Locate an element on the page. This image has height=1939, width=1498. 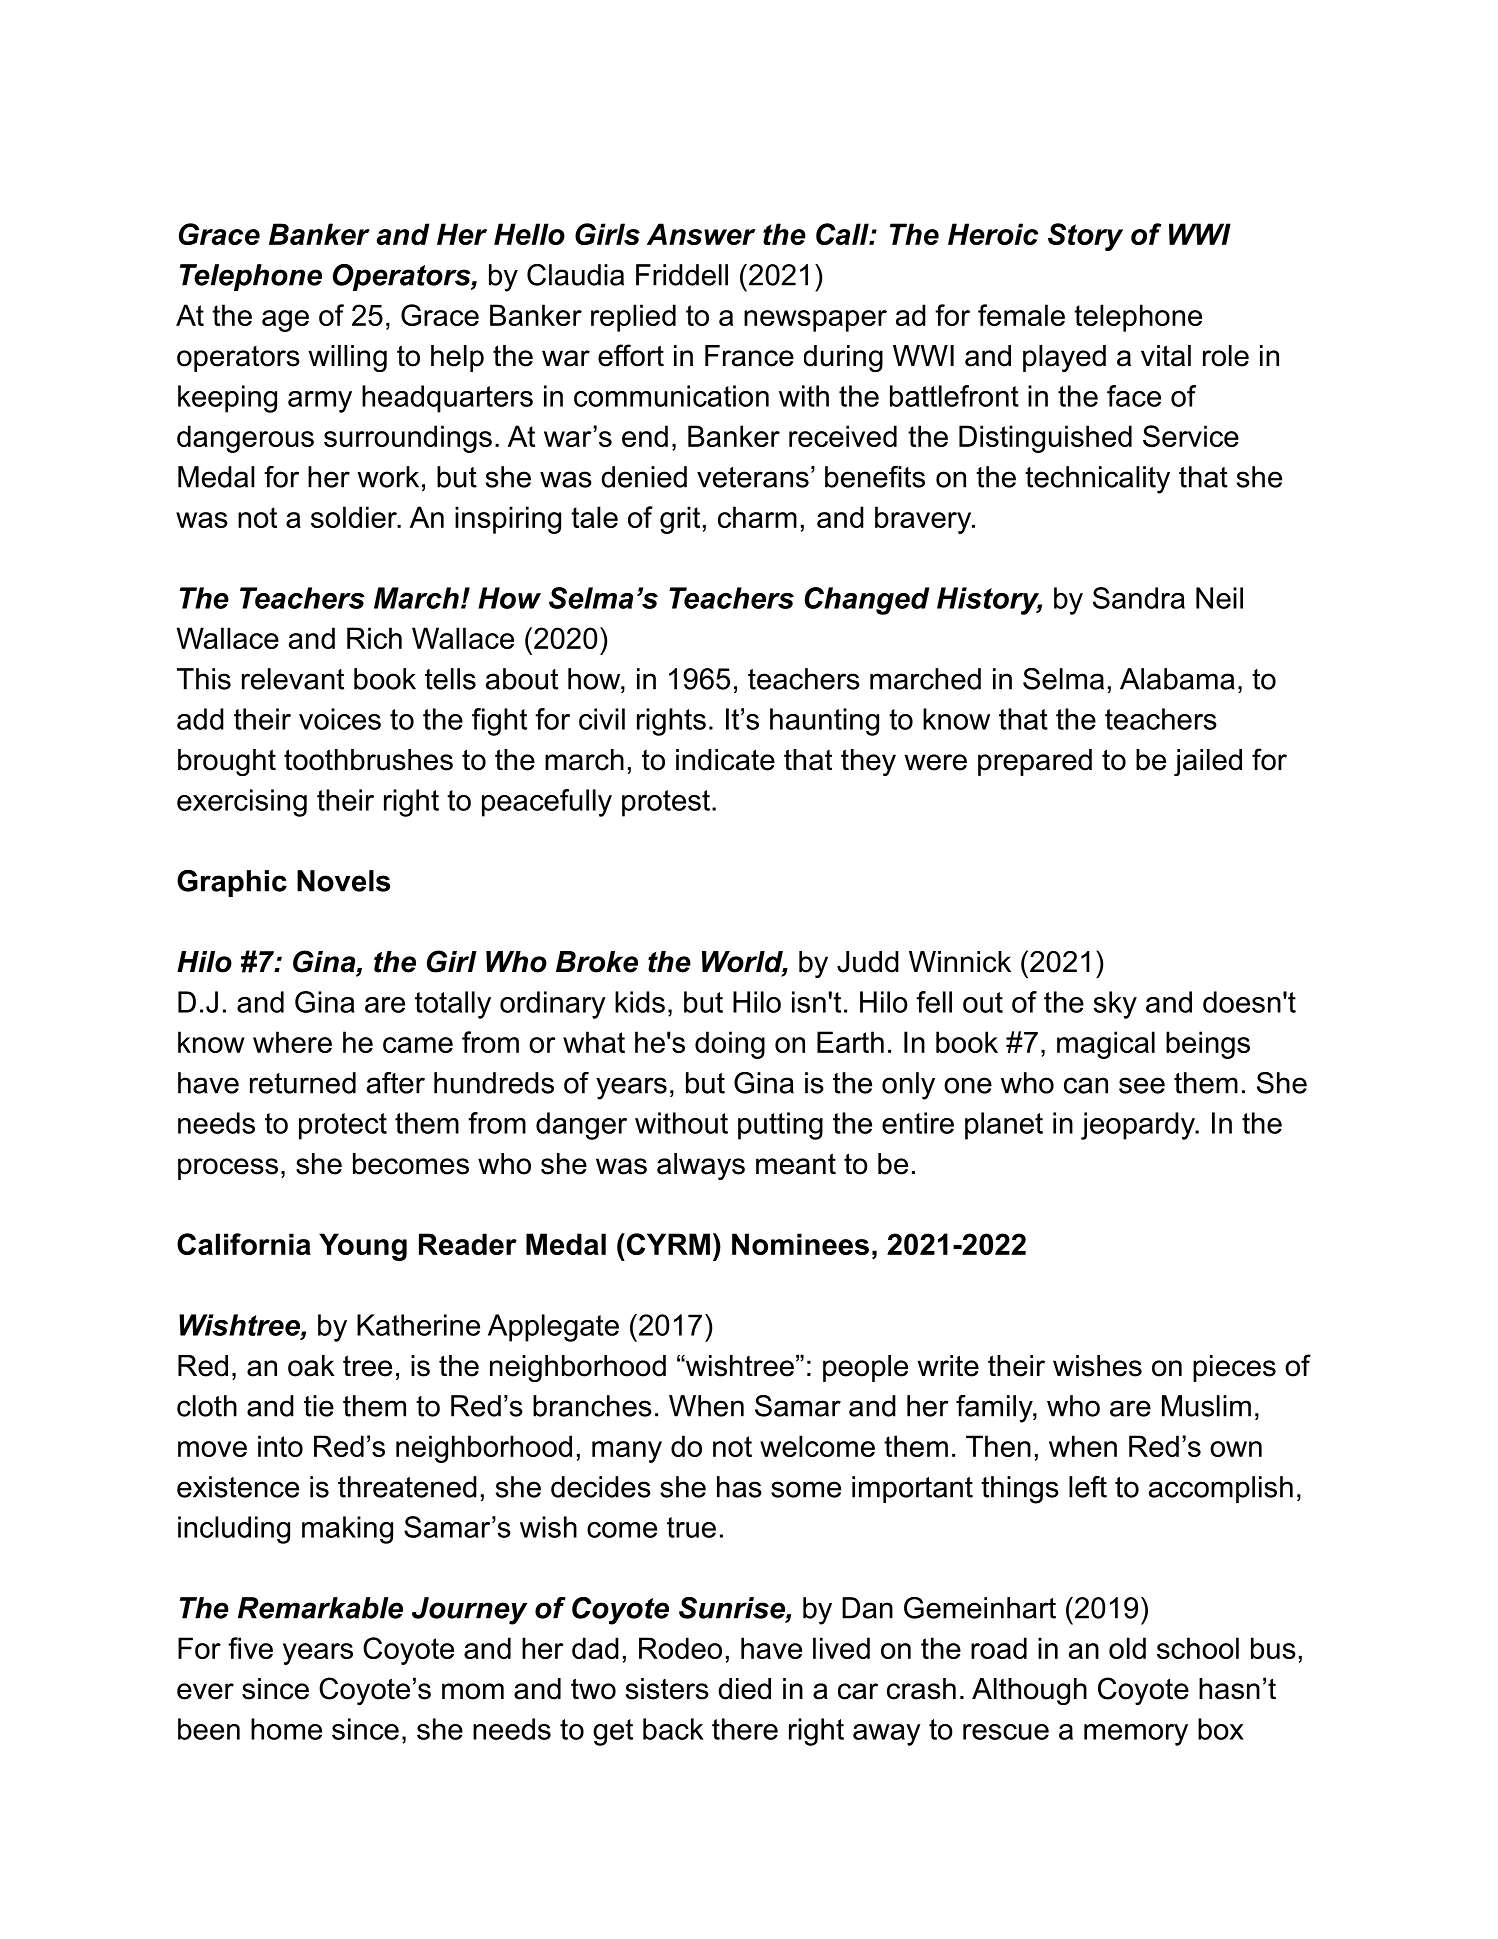
age is located at coordinates (285, 321).
